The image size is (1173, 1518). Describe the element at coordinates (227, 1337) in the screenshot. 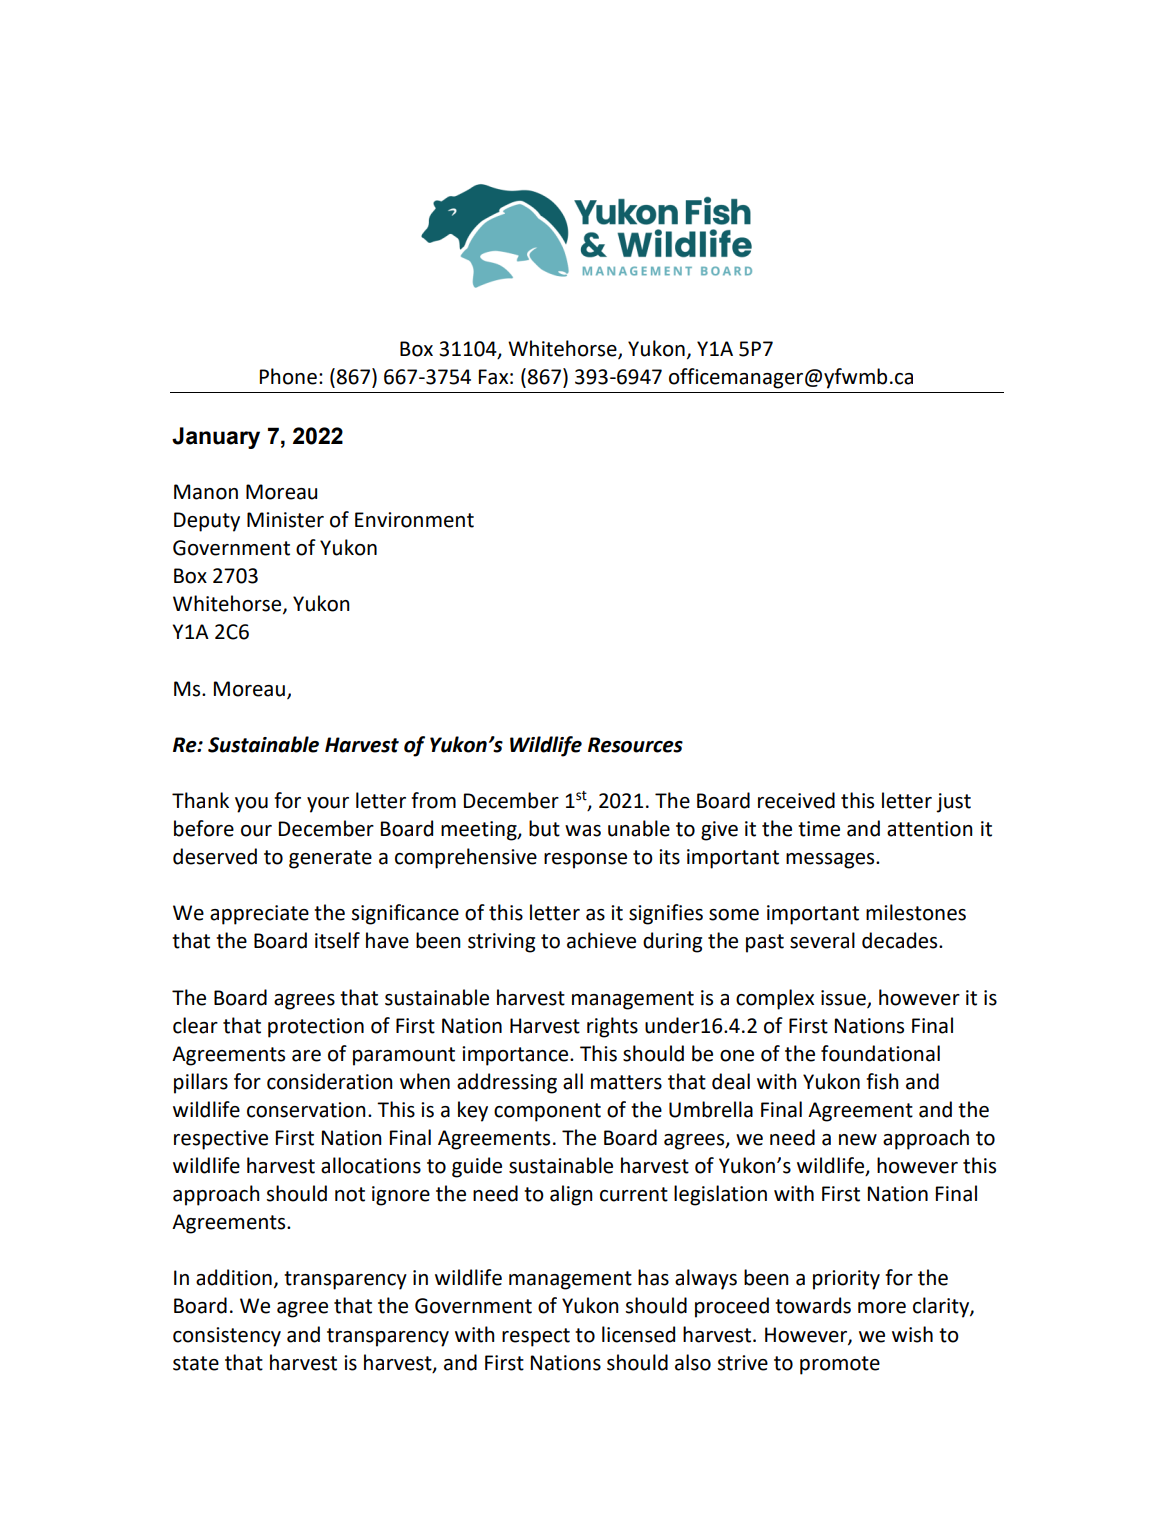

I see `consistency` at that location.
